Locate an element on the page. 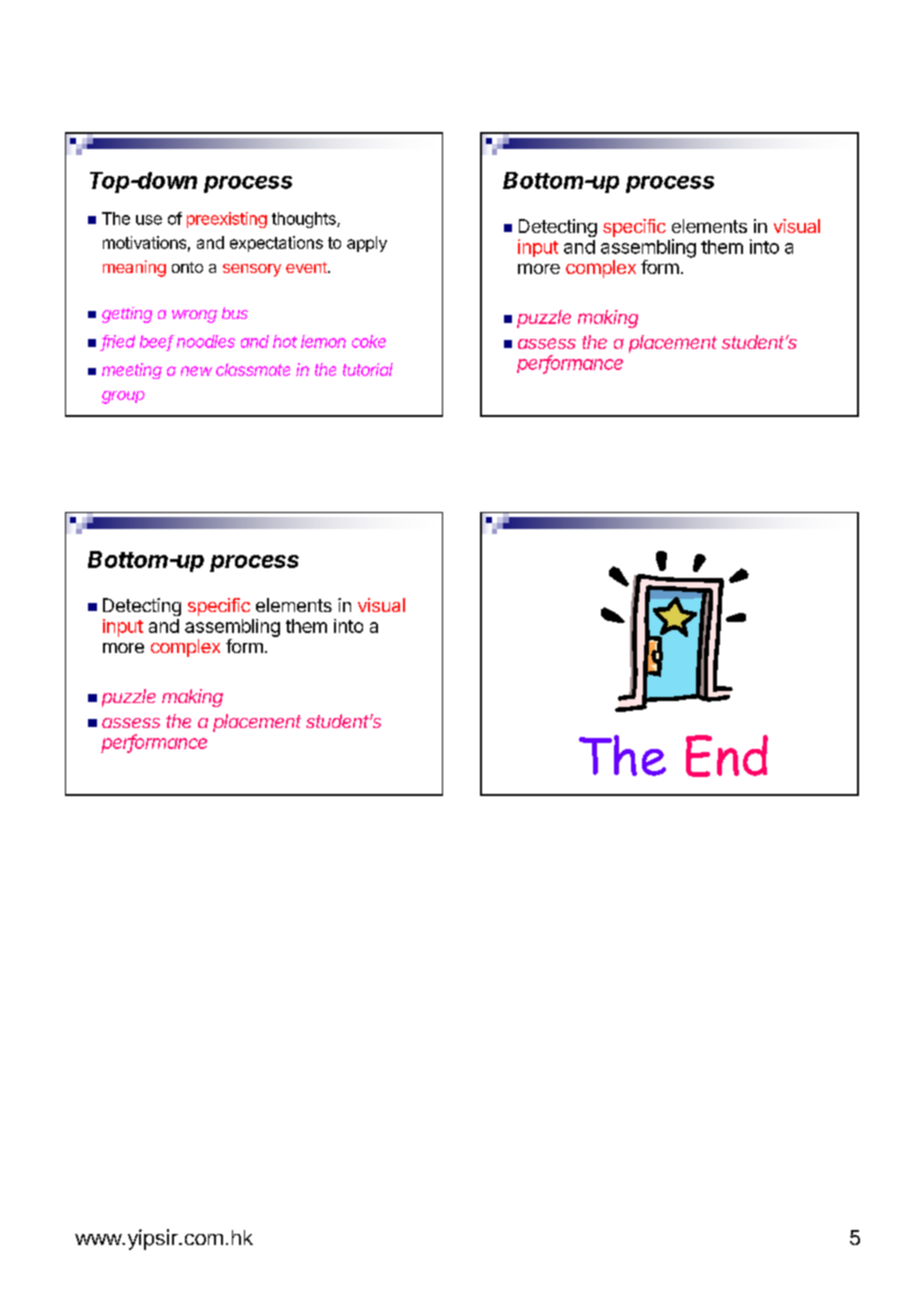 The height and width of the document is (1308, 924). wrong is located at coordinates (194, 316).
